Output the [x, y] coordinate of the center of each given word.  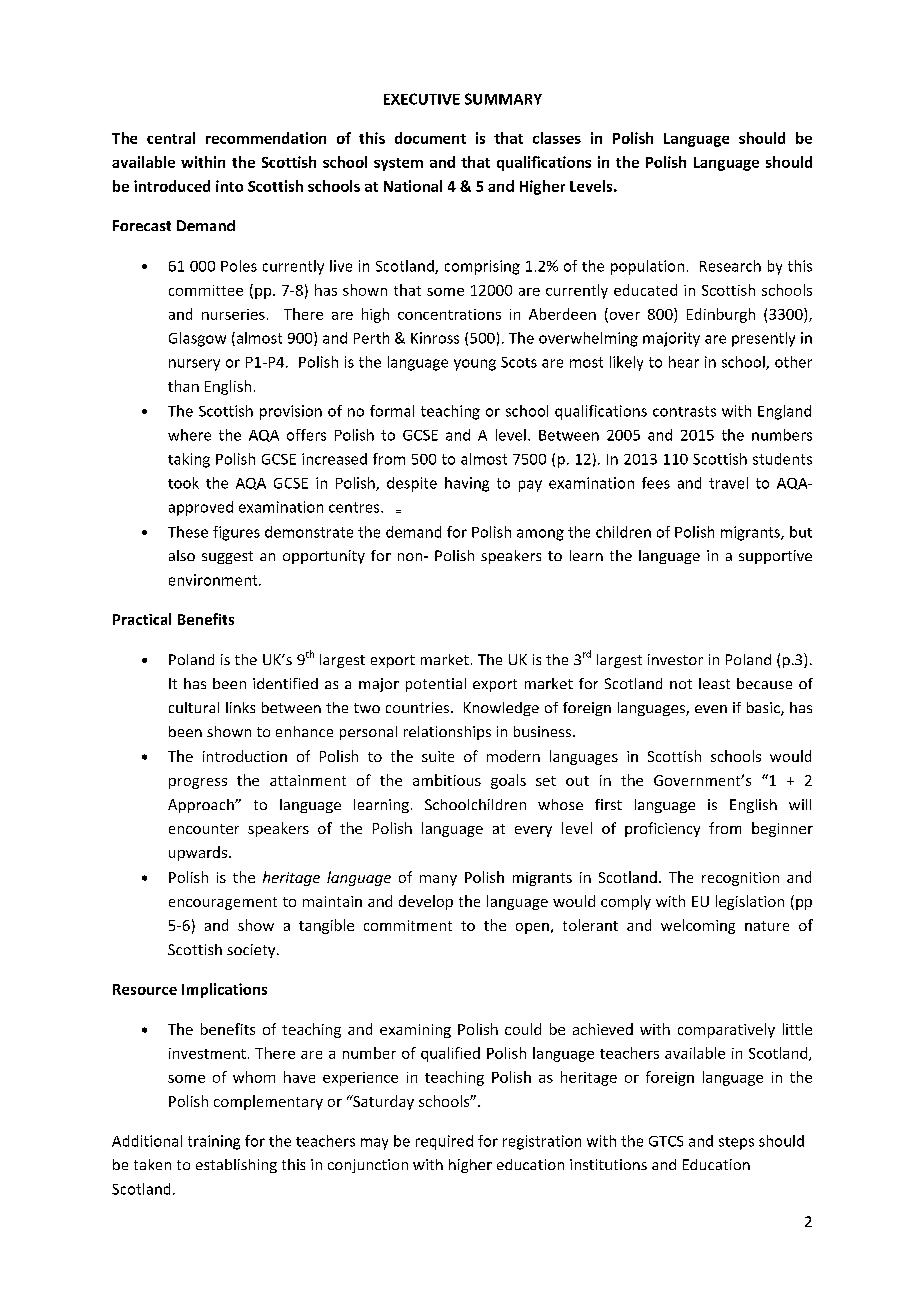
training [214, 1142]
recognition [740, 879]
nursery [194, 365]
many [438, 880]
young [475, 365]
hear [684, 362]
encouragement [223, 903]
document [430, 138]
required [444, 1142]
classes [557, 138]
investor [675, 659]
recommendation [266, 138]
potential [436, 685]
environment [214, 580]
